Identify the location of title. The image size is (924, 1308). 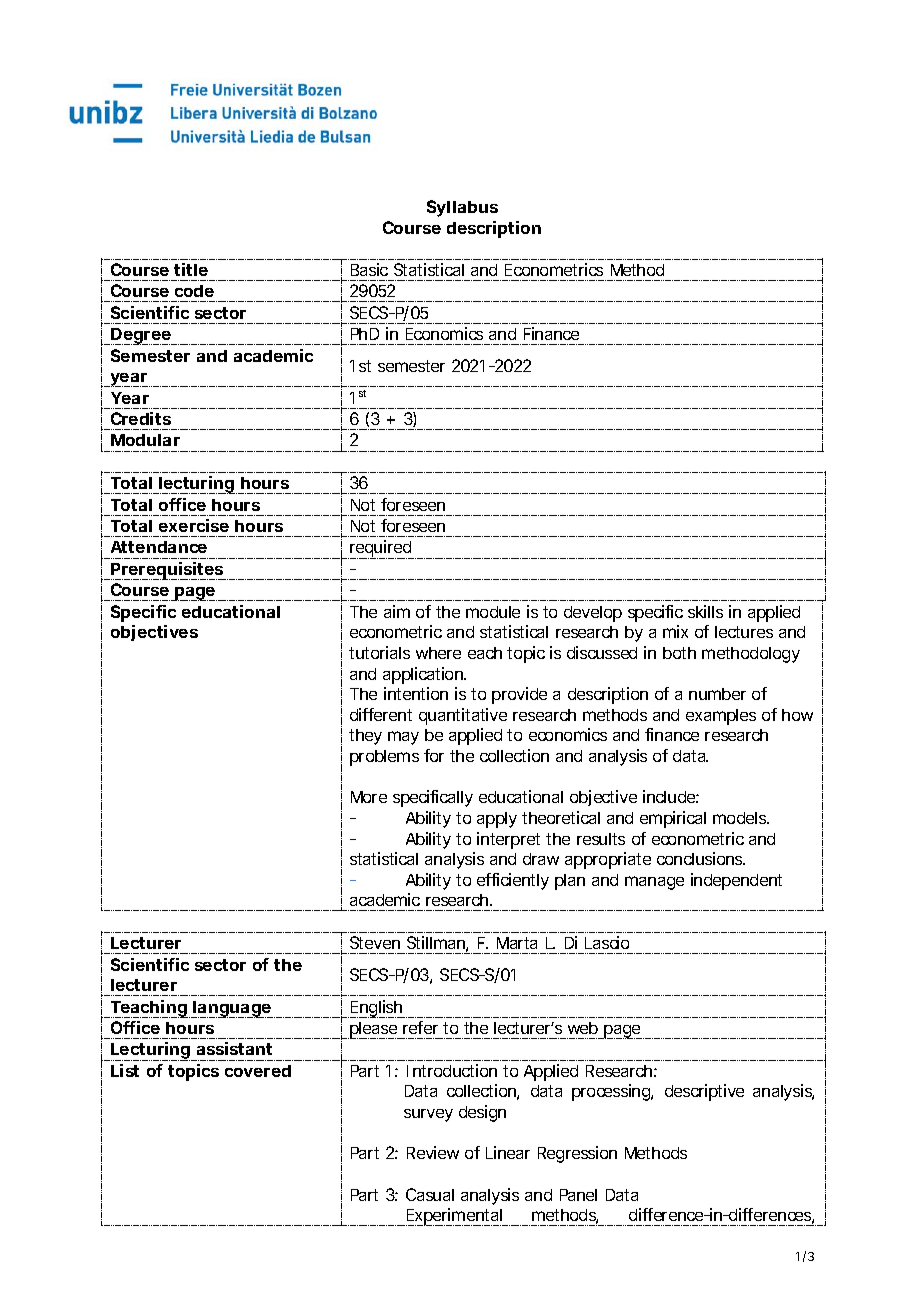
(191, 269).
